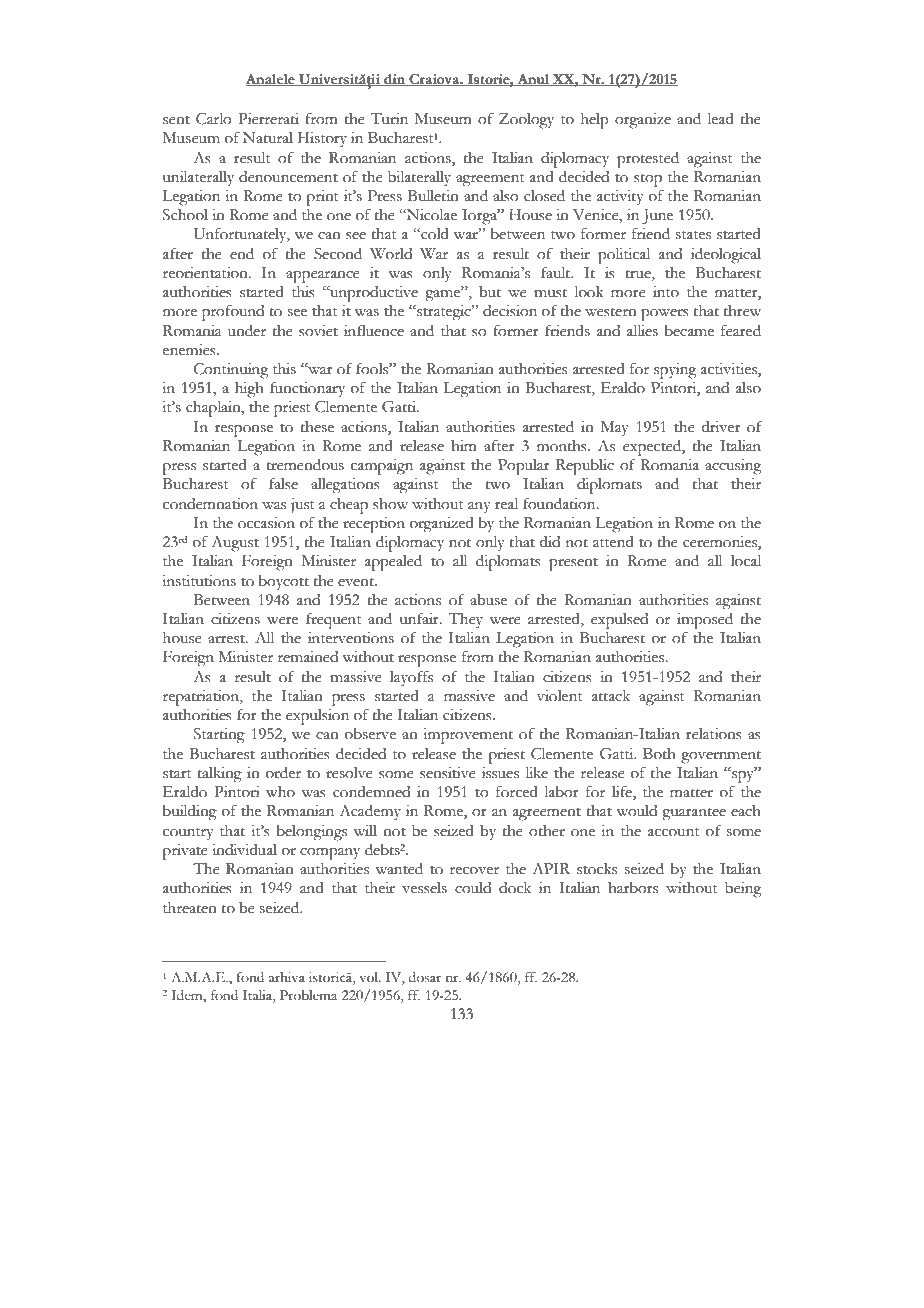 This image has height=1308, width=924. Describe the element at coordinates (419, 178) in the image. I see `bilaterally` at that location.
